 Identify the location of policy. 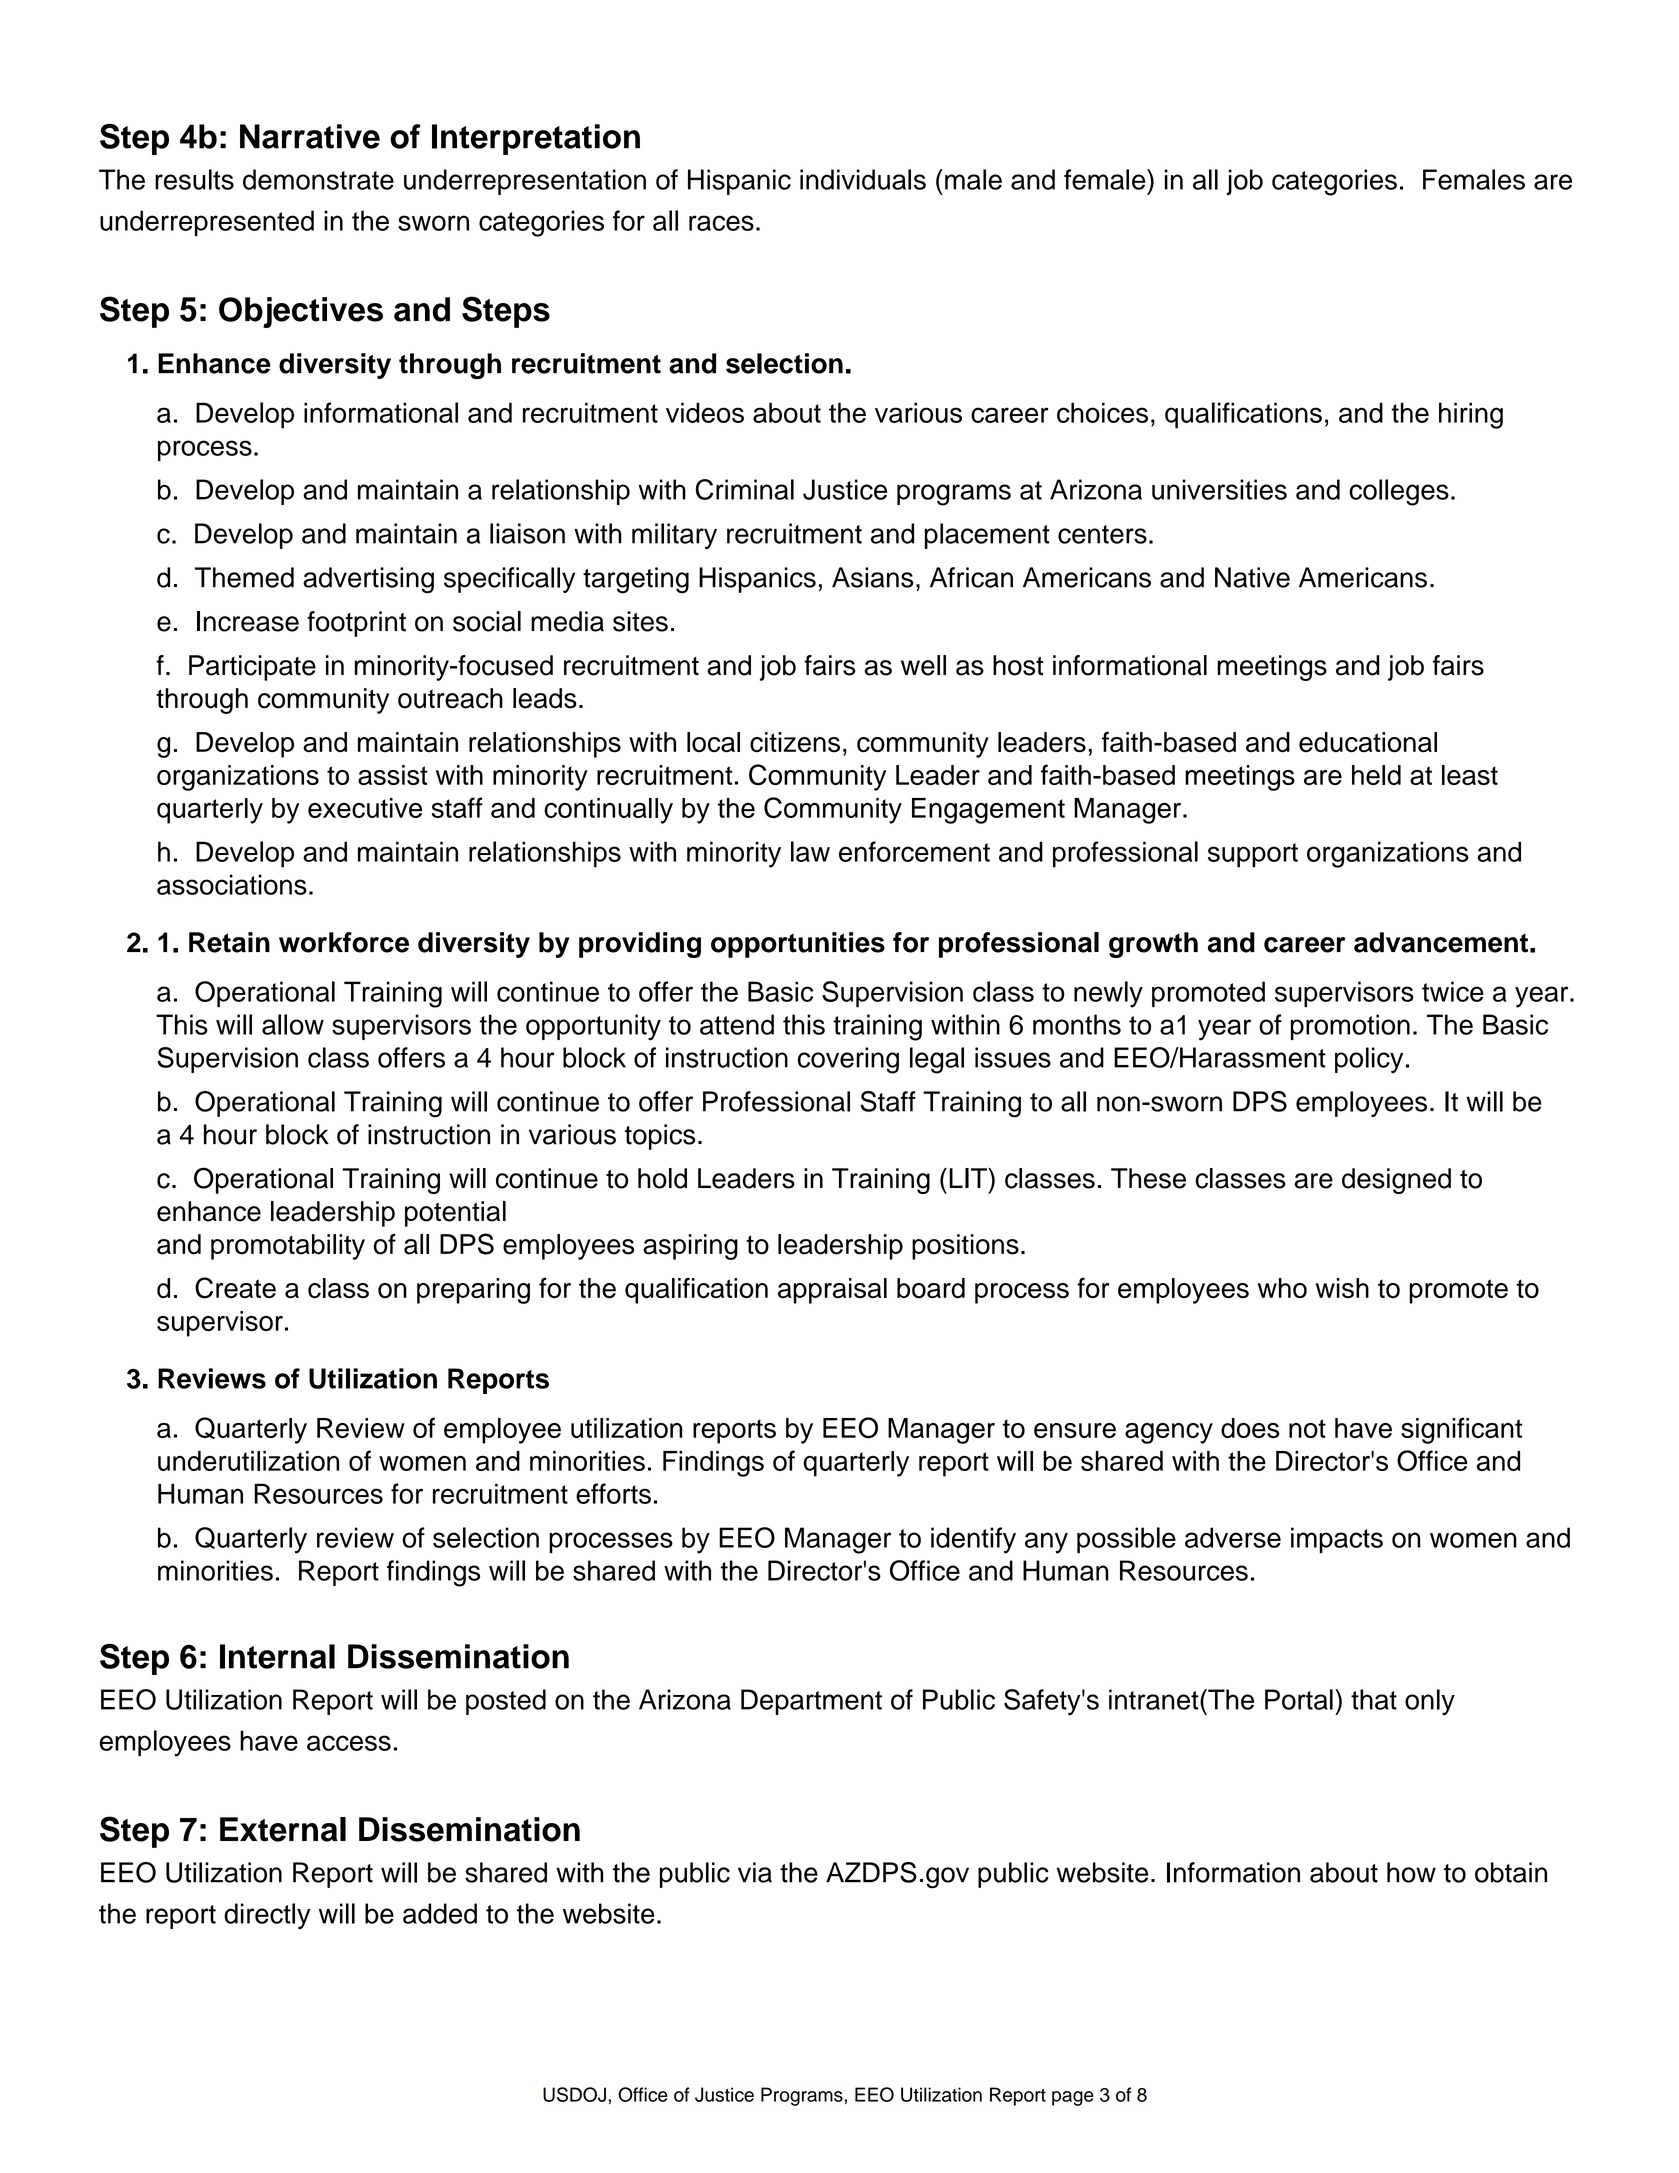
(1369, 1060).
